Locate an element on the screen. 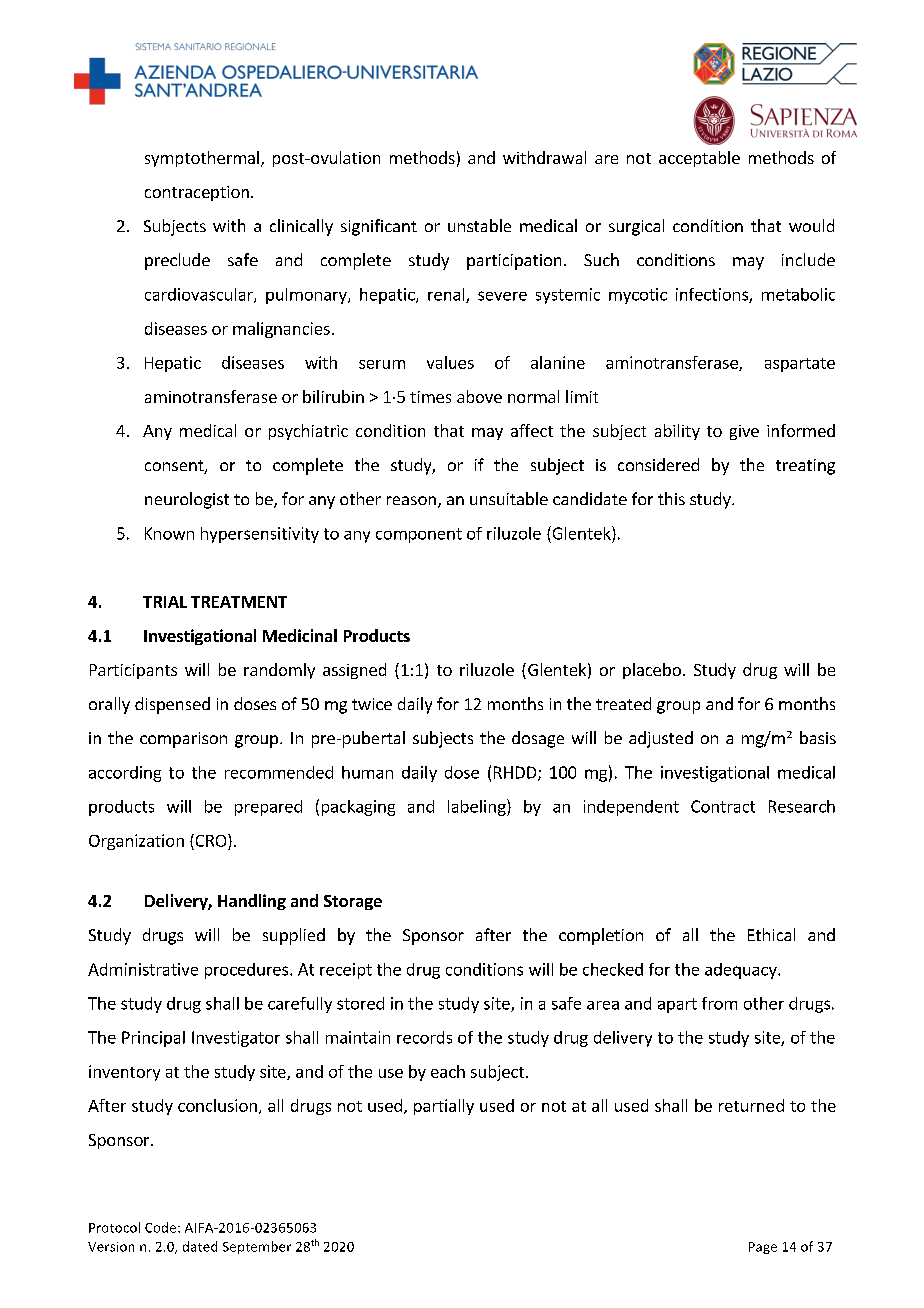 This screenshot has width=924, height=1308. adjusted is located at coordinates (661, 739).
